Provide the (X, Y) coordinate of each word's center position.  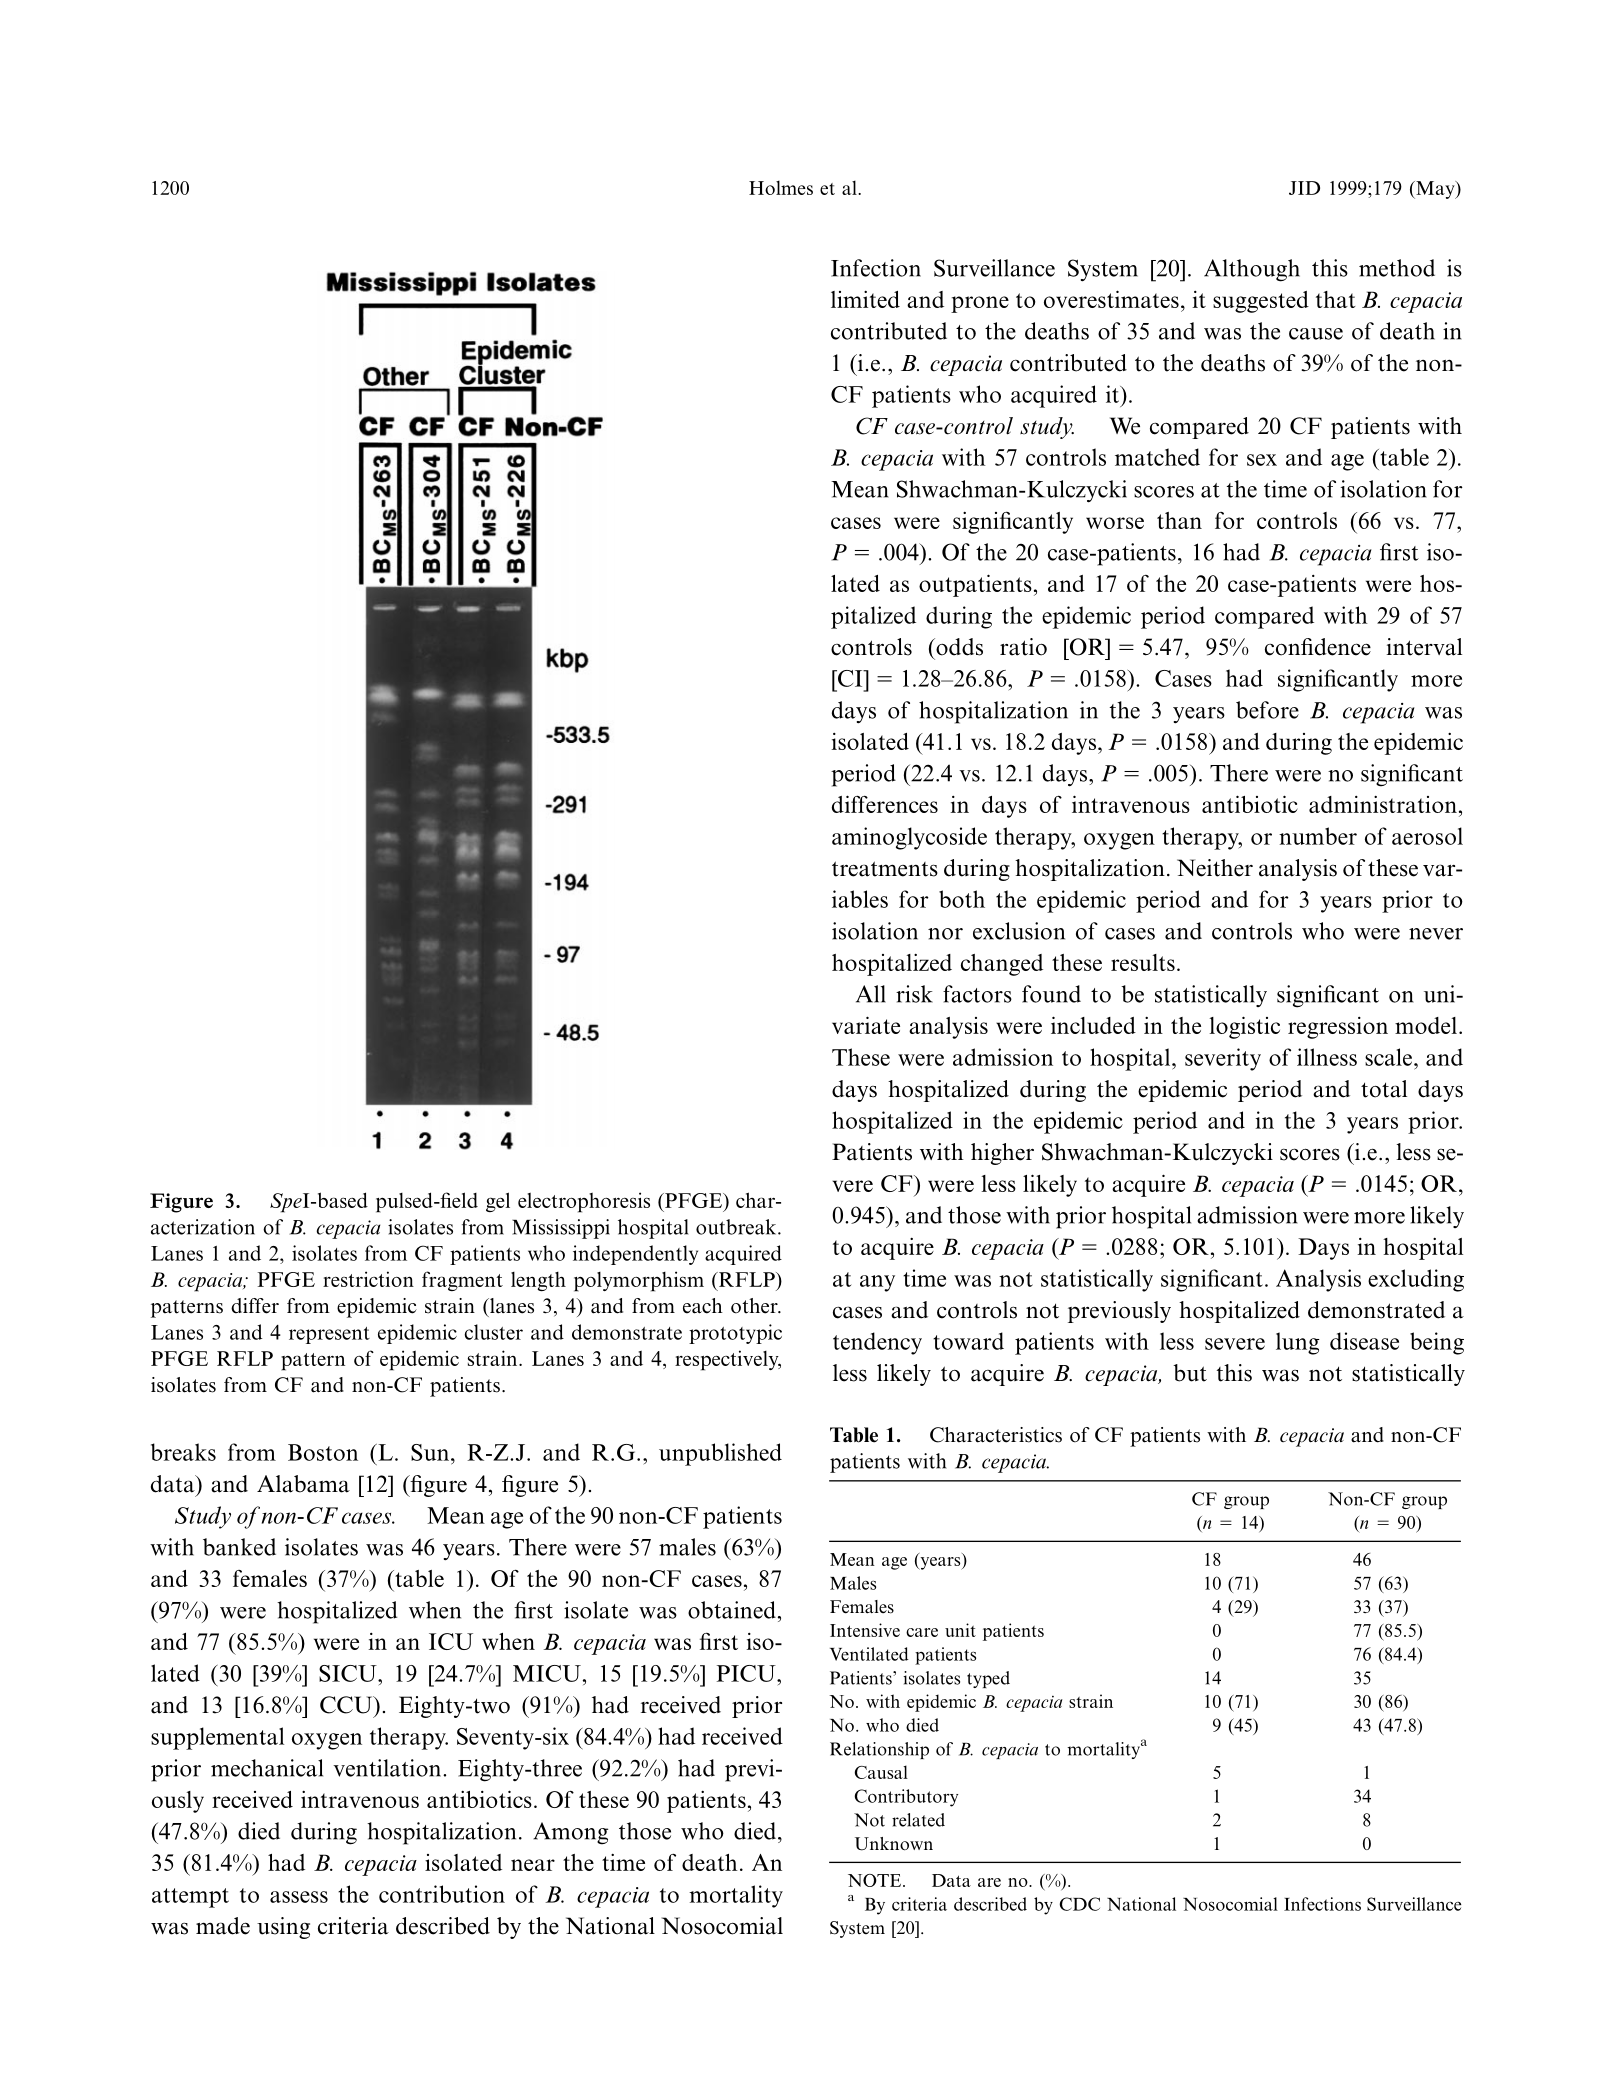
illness (1327, 1057)
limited (865, 299)
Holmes (781, 187)
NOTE (876, 1880)
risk (914, 994)
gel (498, 1202)
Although (1252, 270)
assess (299, 1897)
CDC (1079, 1904)
